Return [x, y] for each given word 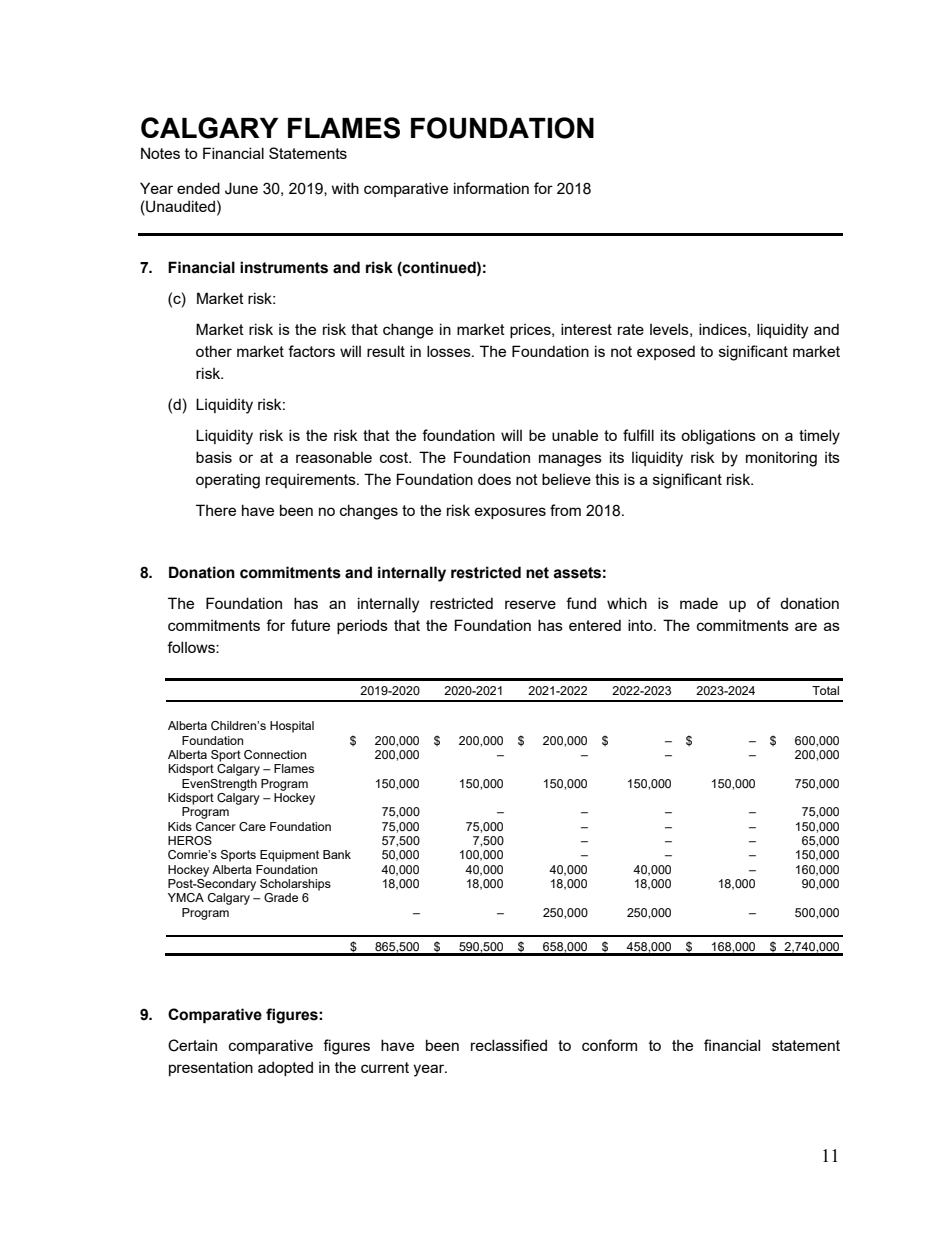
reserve [530, 604]
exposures [510, 513]
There [216, 510]
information [491, 188]
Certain [192, 1045]
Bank [337, 854]
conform [609, 1045]
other [214, 351]
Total [825, 690]
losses [450, 351]
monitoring [781, 459]
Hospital [292, 727]
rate [631, 329]
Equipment [289, 856]
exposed [666, 352]
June [241, 188]
